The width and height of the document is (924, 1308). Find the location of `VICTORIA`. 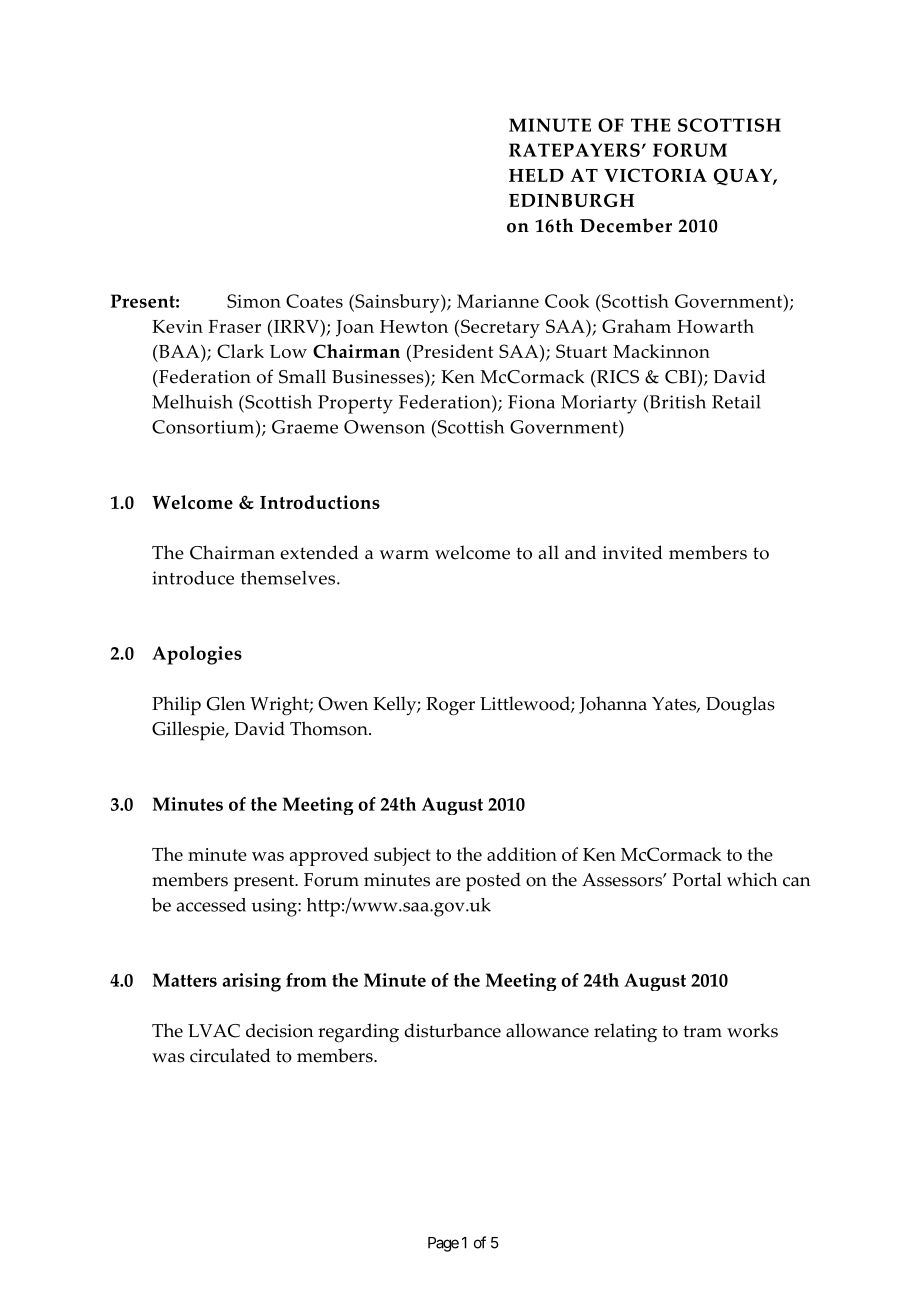

VICTORIA is located at coordinates (655, 175).
